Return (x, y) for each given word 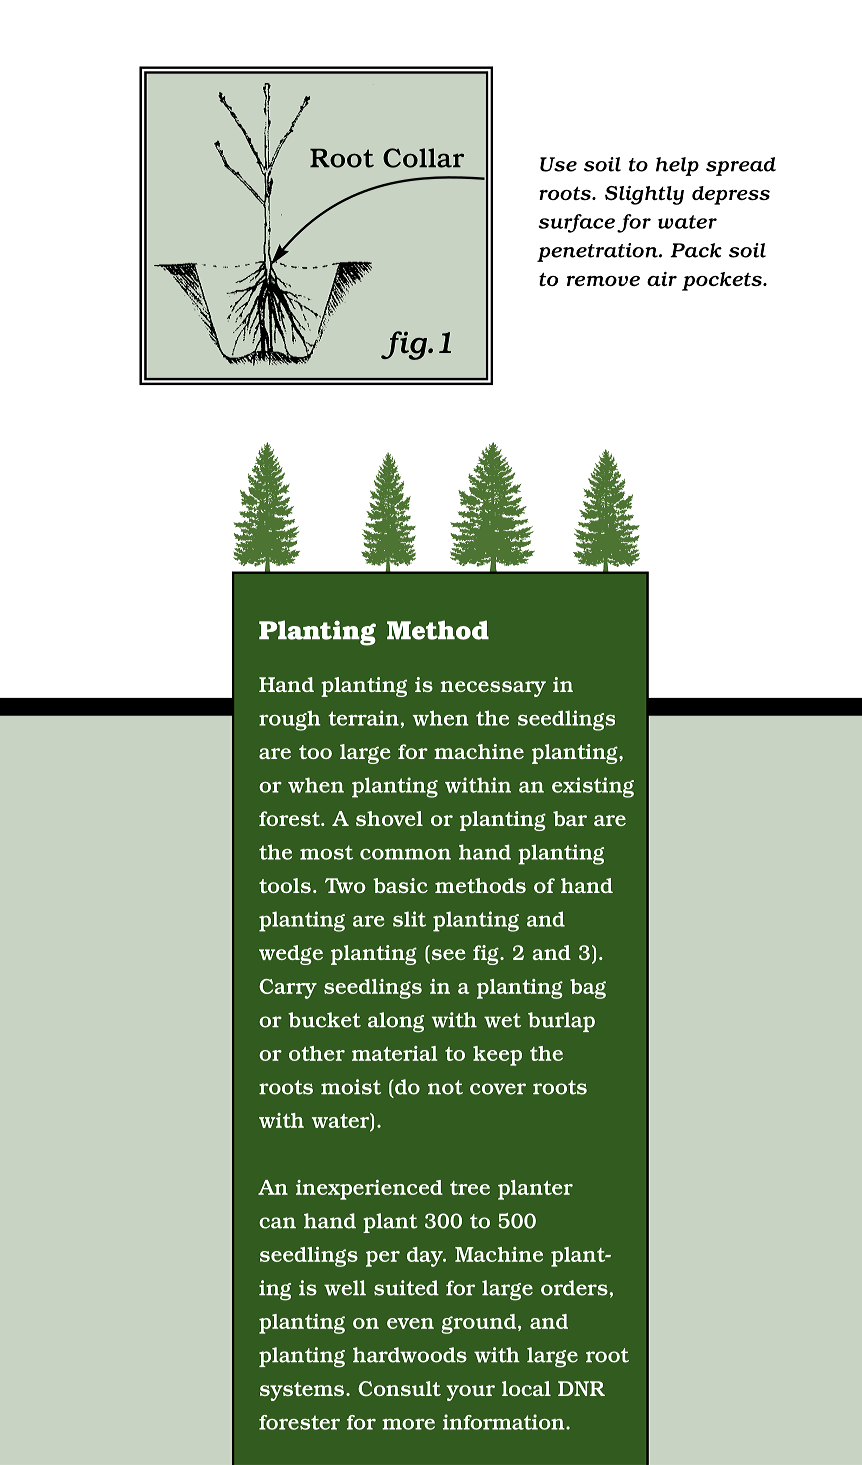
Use (558, 164)
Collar (423, 158)
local (526, 1388)
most (326, 852)
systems (303, 1391)
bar (570, 818)
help (677, 166)
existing (593, 787)
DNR (581, 1388)
